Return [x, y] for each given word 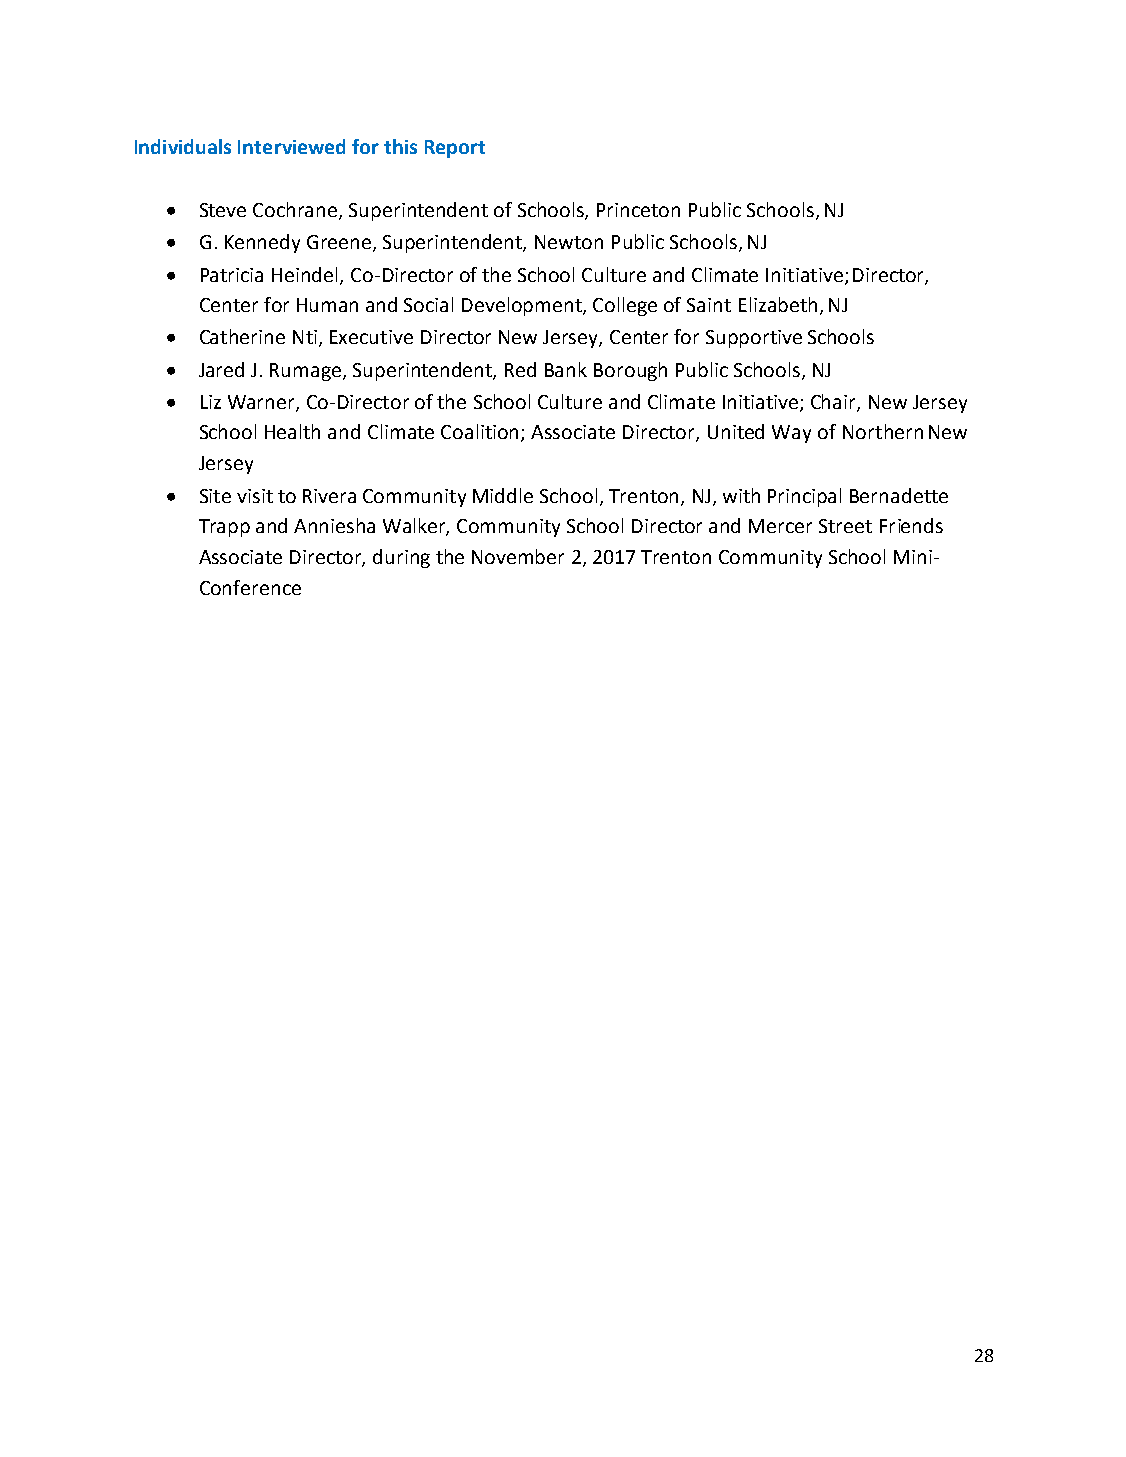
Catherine [242, 336]
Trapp [224, 528]
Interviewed [291, 146]
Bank [566, 369]
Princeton [638, 210]
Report [455, 149]
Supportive [754, 339]
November [518, 556]
